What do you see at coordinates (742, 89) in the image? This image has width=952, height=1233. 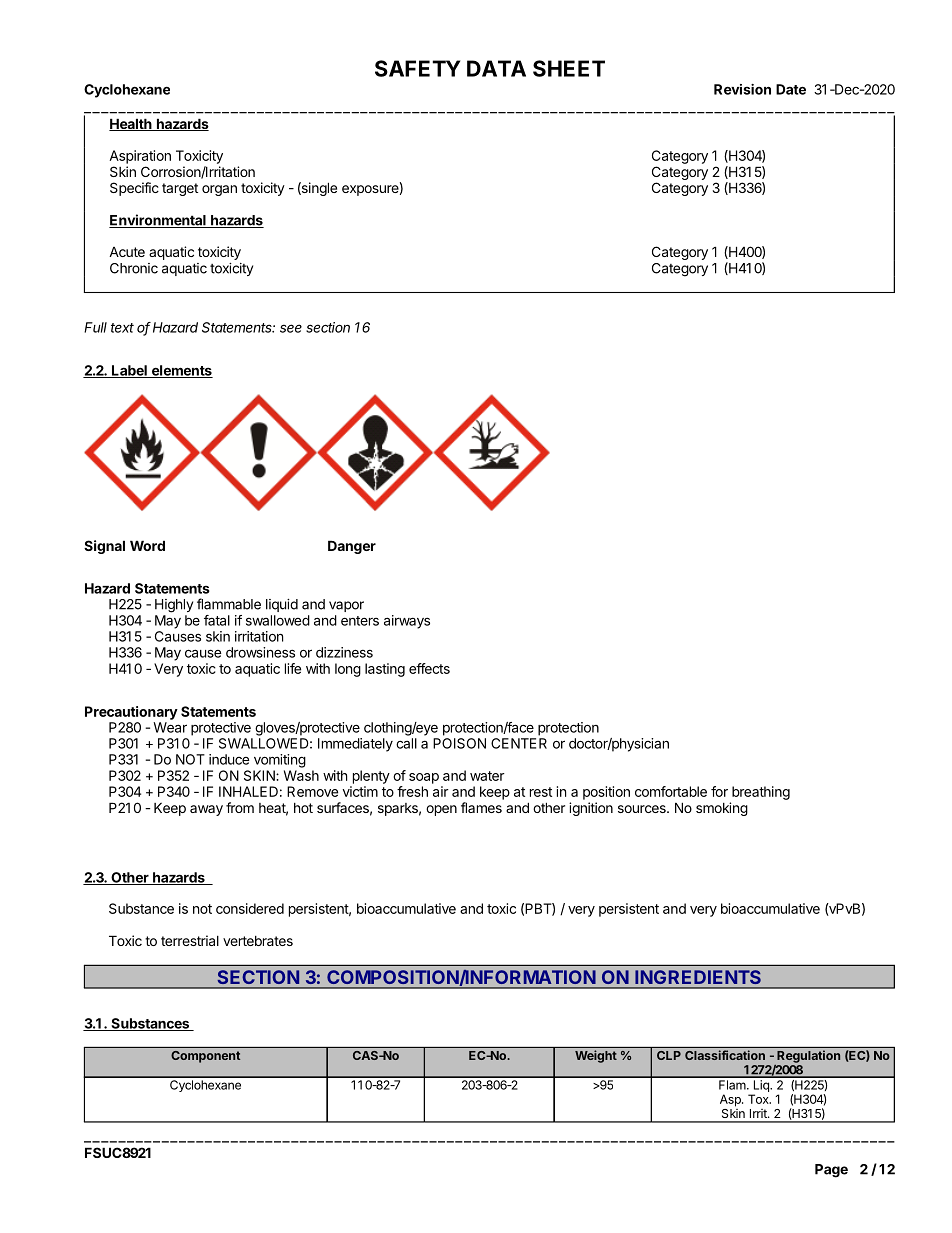 I see `Revision` at bounding box center [742, 89].
